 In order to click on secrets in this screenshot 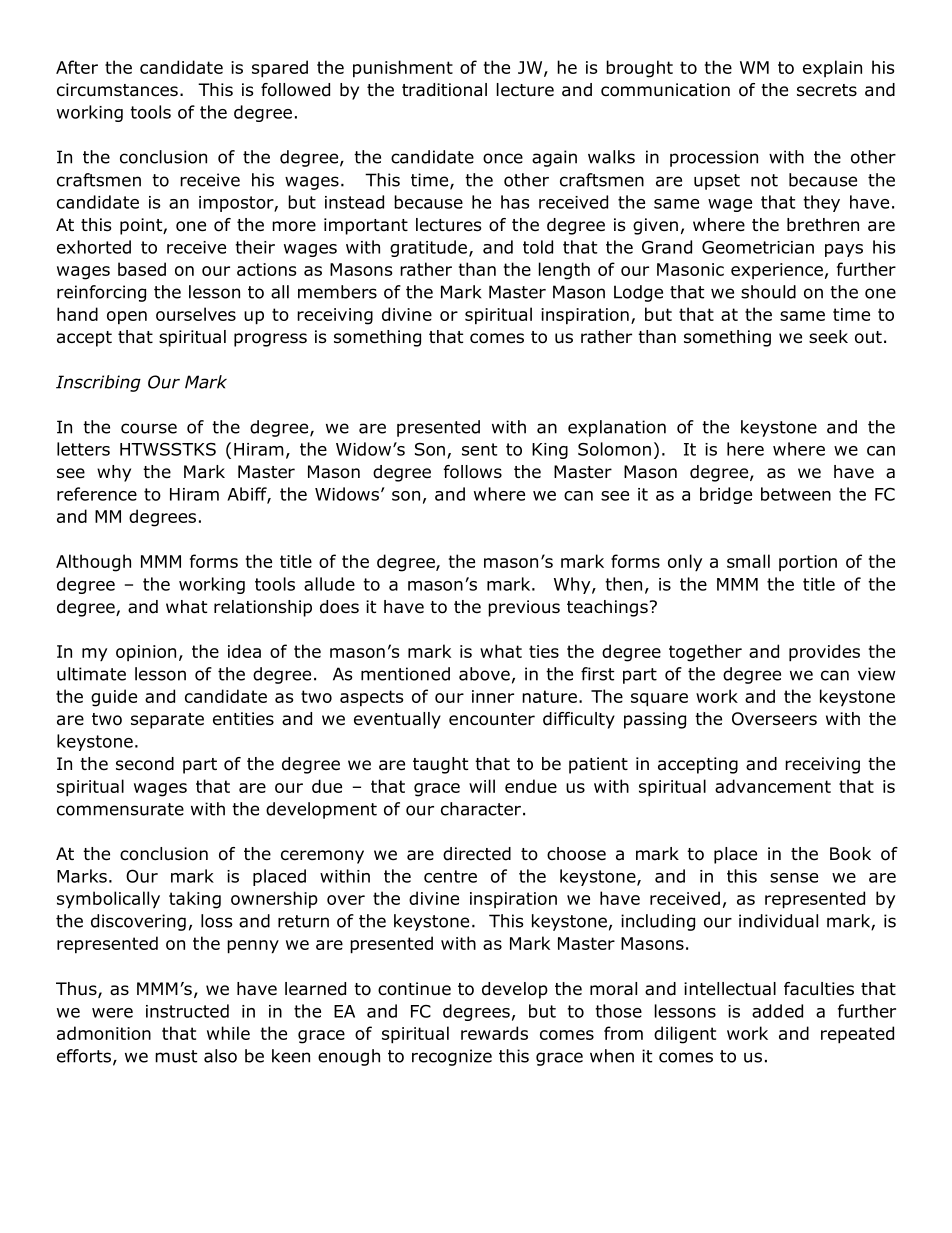, I will do `click(827, 90)`.
